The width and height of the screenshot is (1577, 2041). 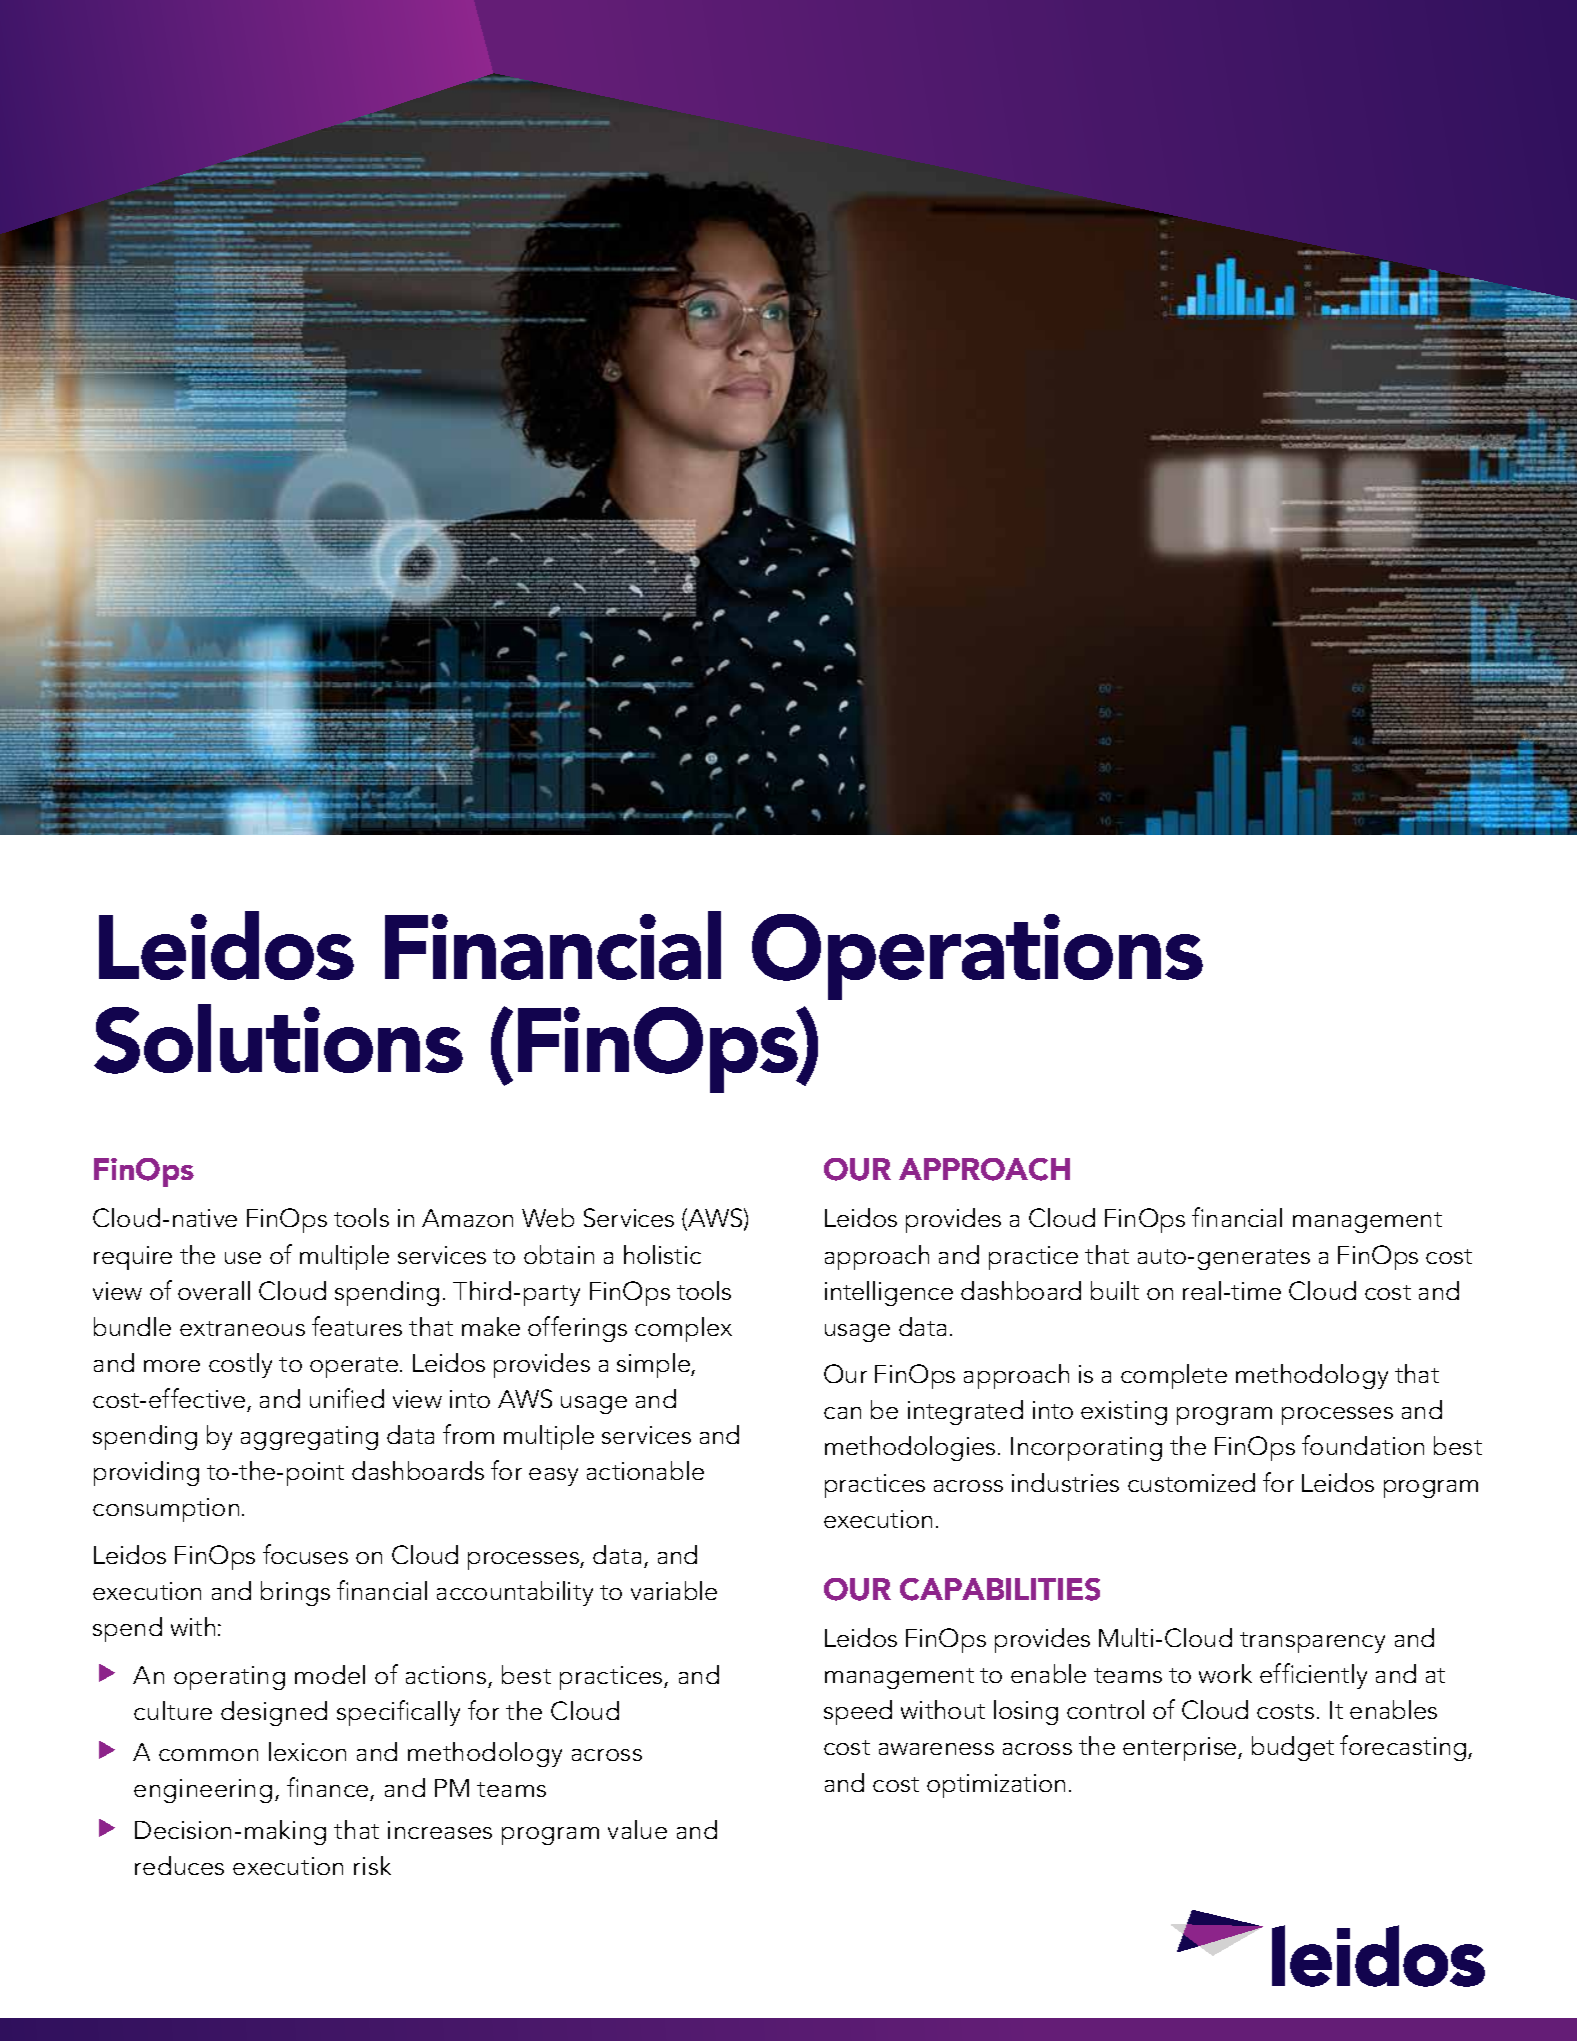 I want to click on built, so click(x=1115, y=1290).
